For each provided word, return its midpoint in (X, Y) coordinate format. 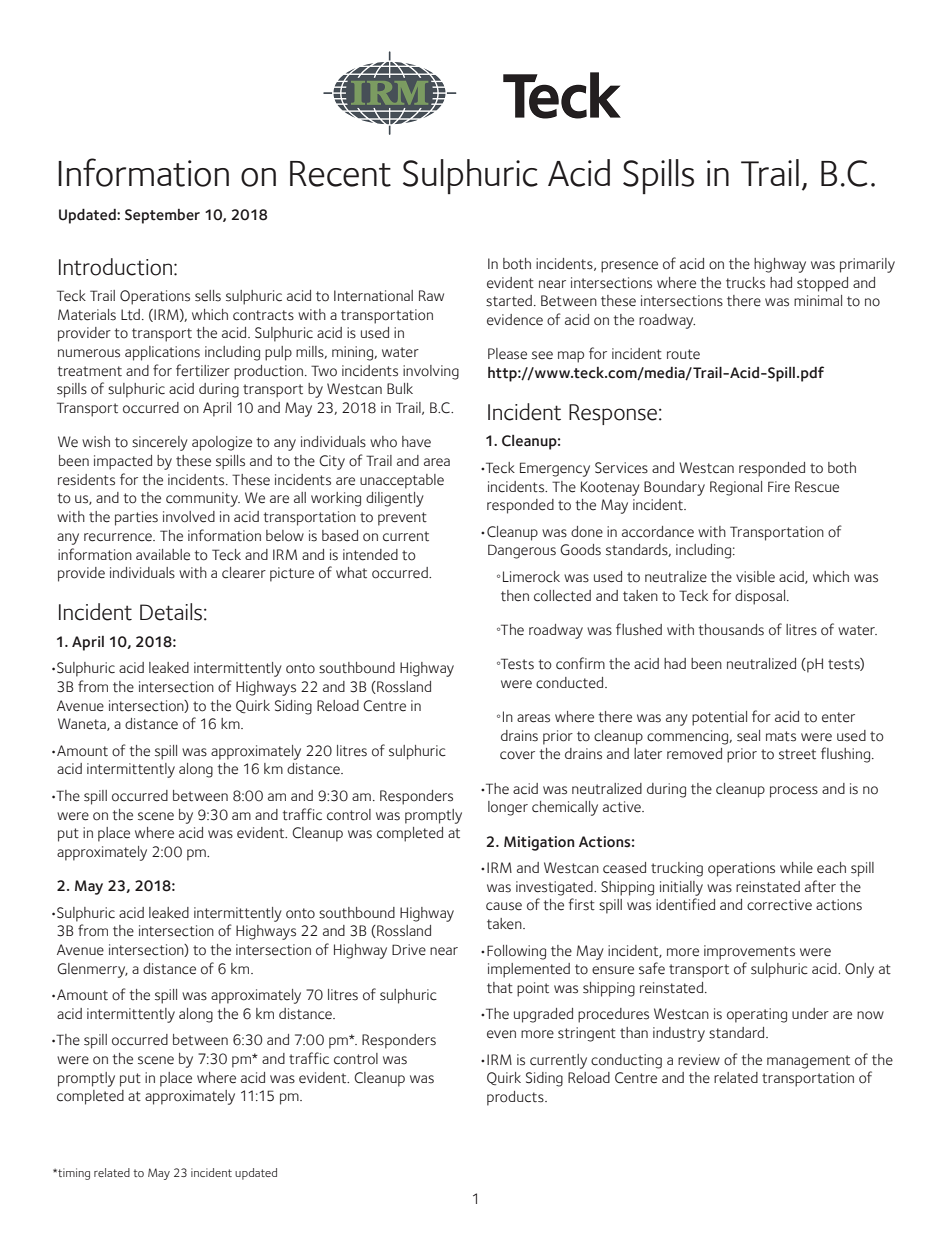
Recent (340, 174)
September (162, 216)
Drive (409, 950)
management (808, 1062)
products (516, 1098)
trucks (745, 283)
